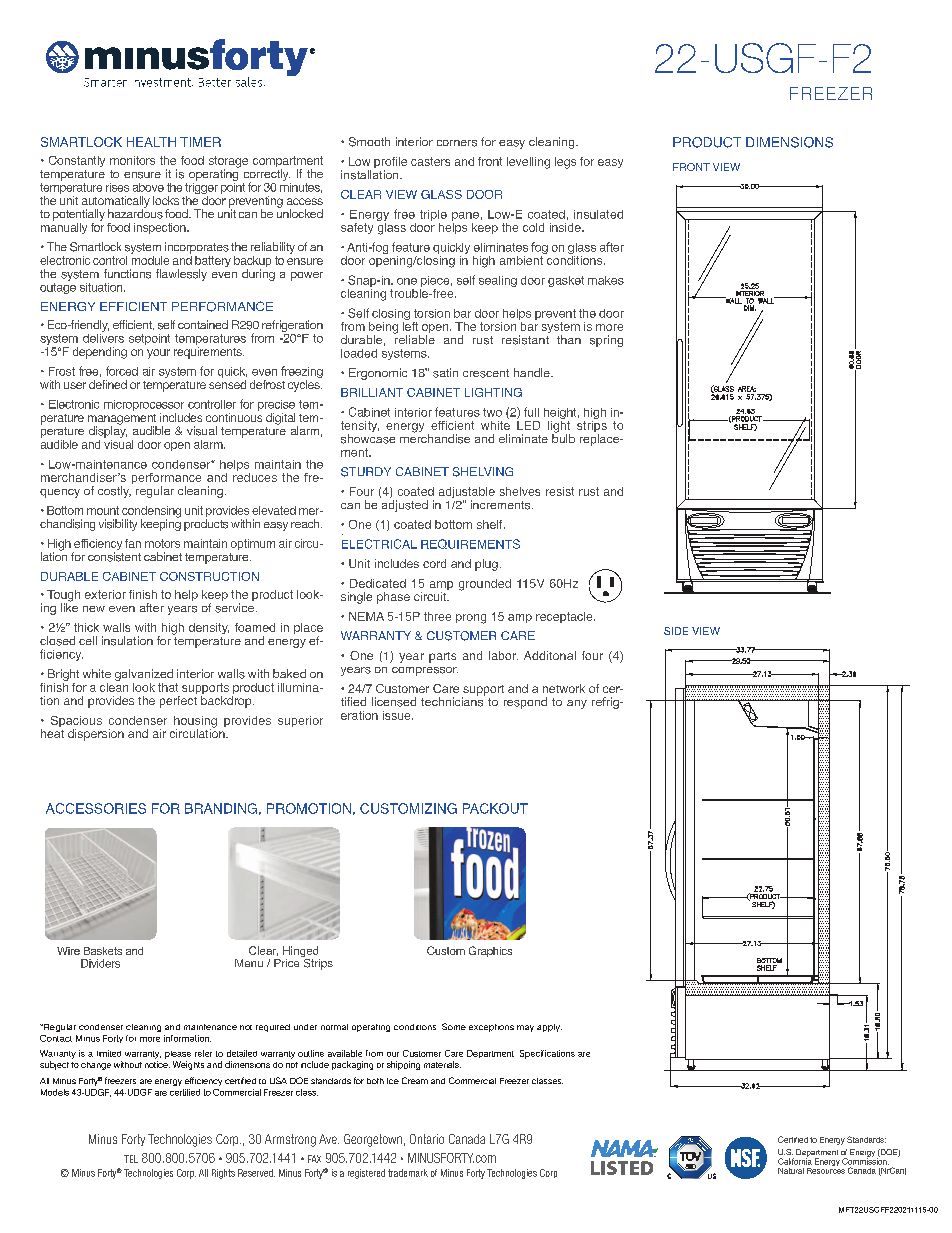 This screenshot has width=952, height=1233. What do you see at coordinates (430, 161) in the screenshot?
I see `casters` at bounding box center [430, 161].
